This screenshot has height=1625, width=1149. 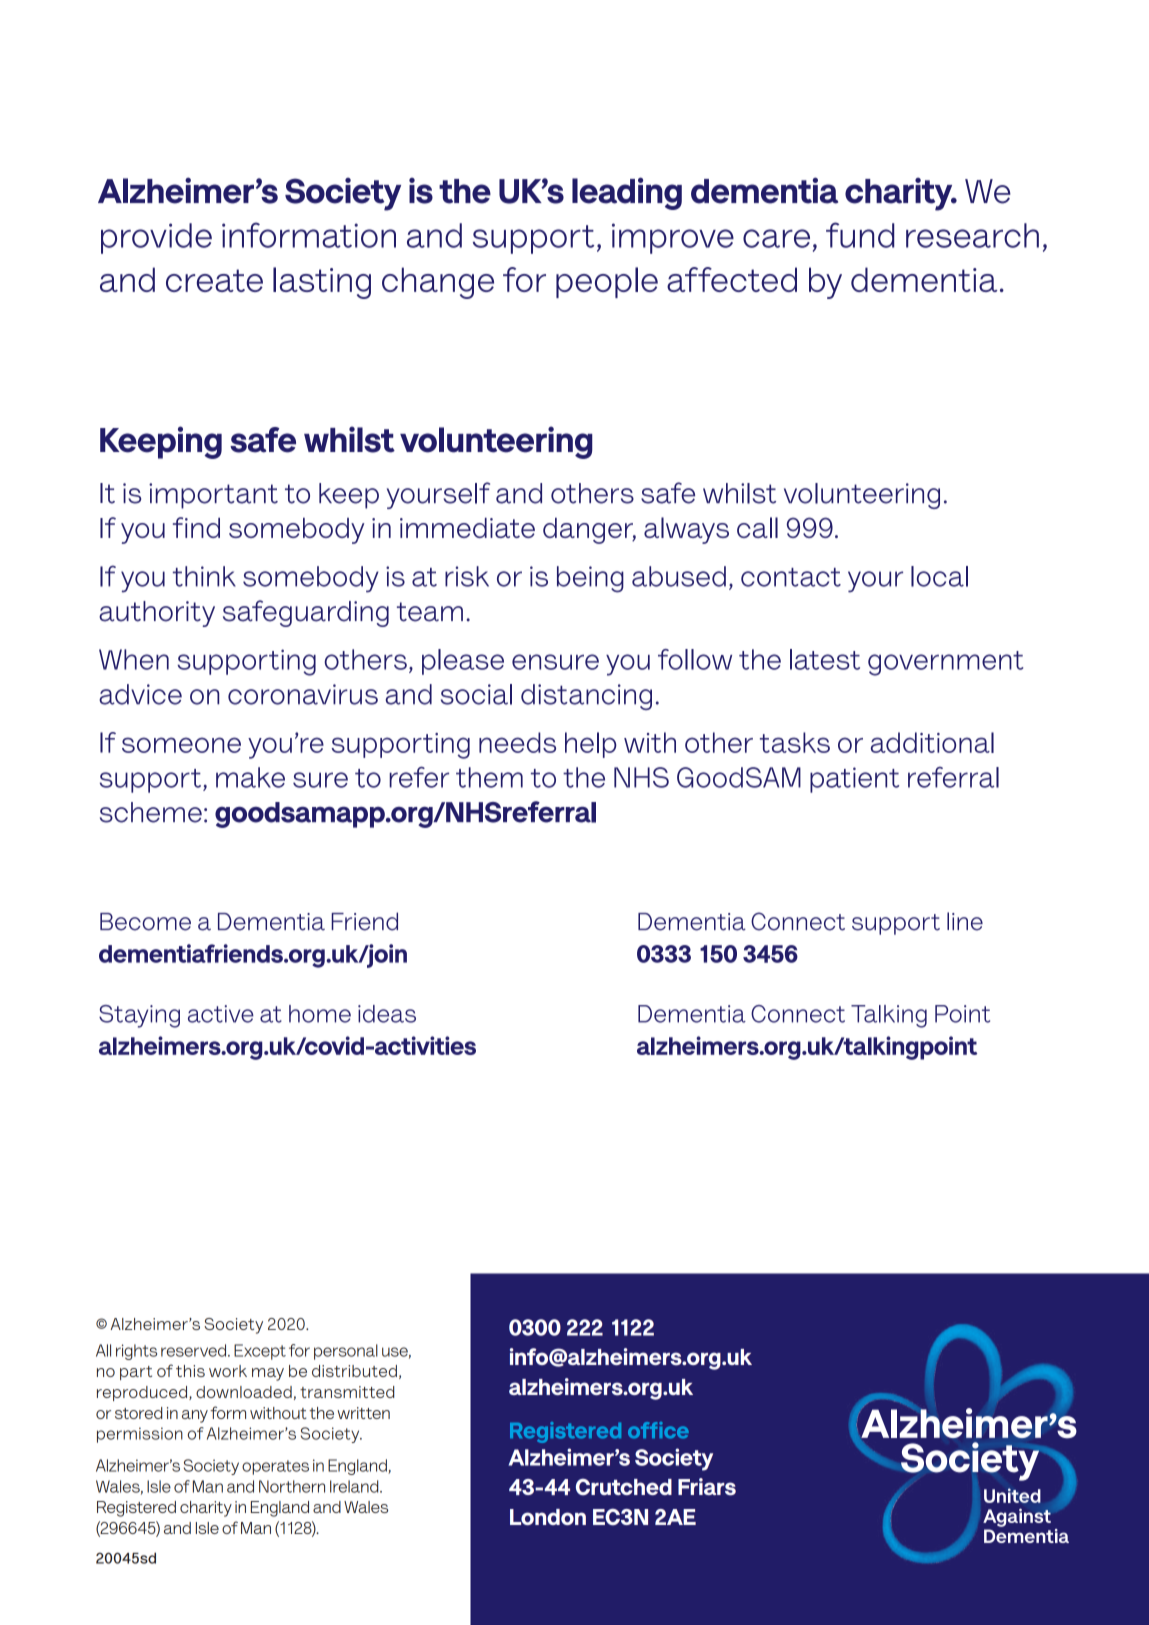 What do you see at coordinates (221, 1014) in the screenshot?
I see `active` at bounding box center [221, 1014].
